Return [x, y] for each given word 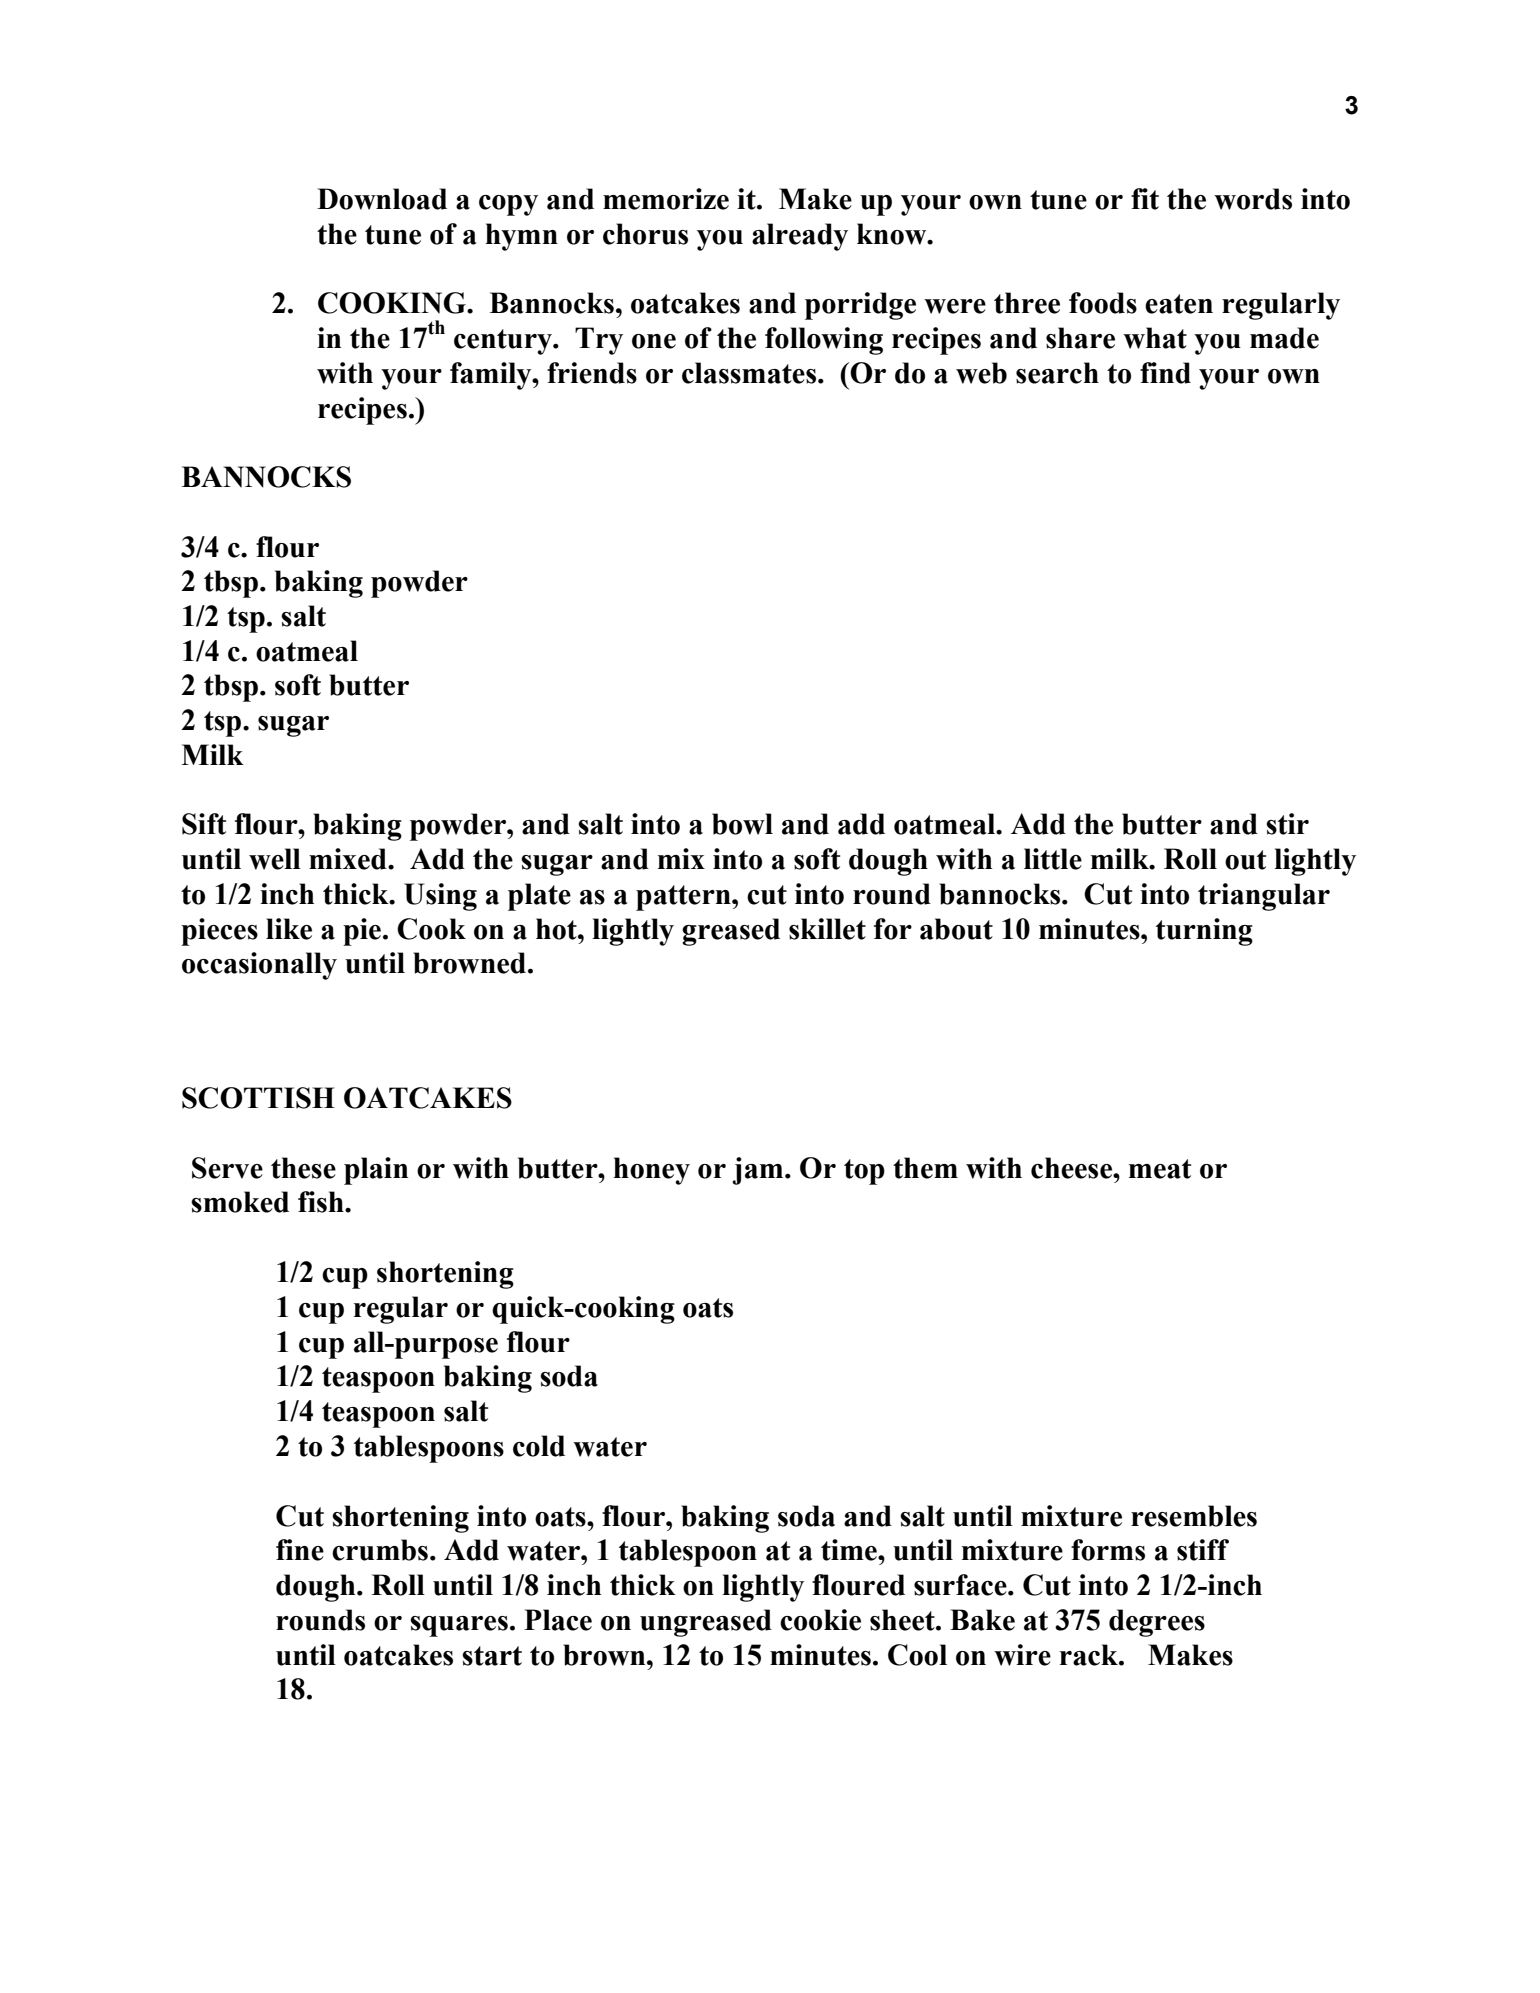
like [289, 929]
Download [382, 199]
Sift [204, 824]
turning [1204, 932]
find [1165, 373]
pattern [684, 898]
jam [759, 1171]
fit [1145, 199]
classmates [750, 373]
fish [322, 1202]
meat [1160, 1169]
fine [300, 1550]
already [800, 237]
